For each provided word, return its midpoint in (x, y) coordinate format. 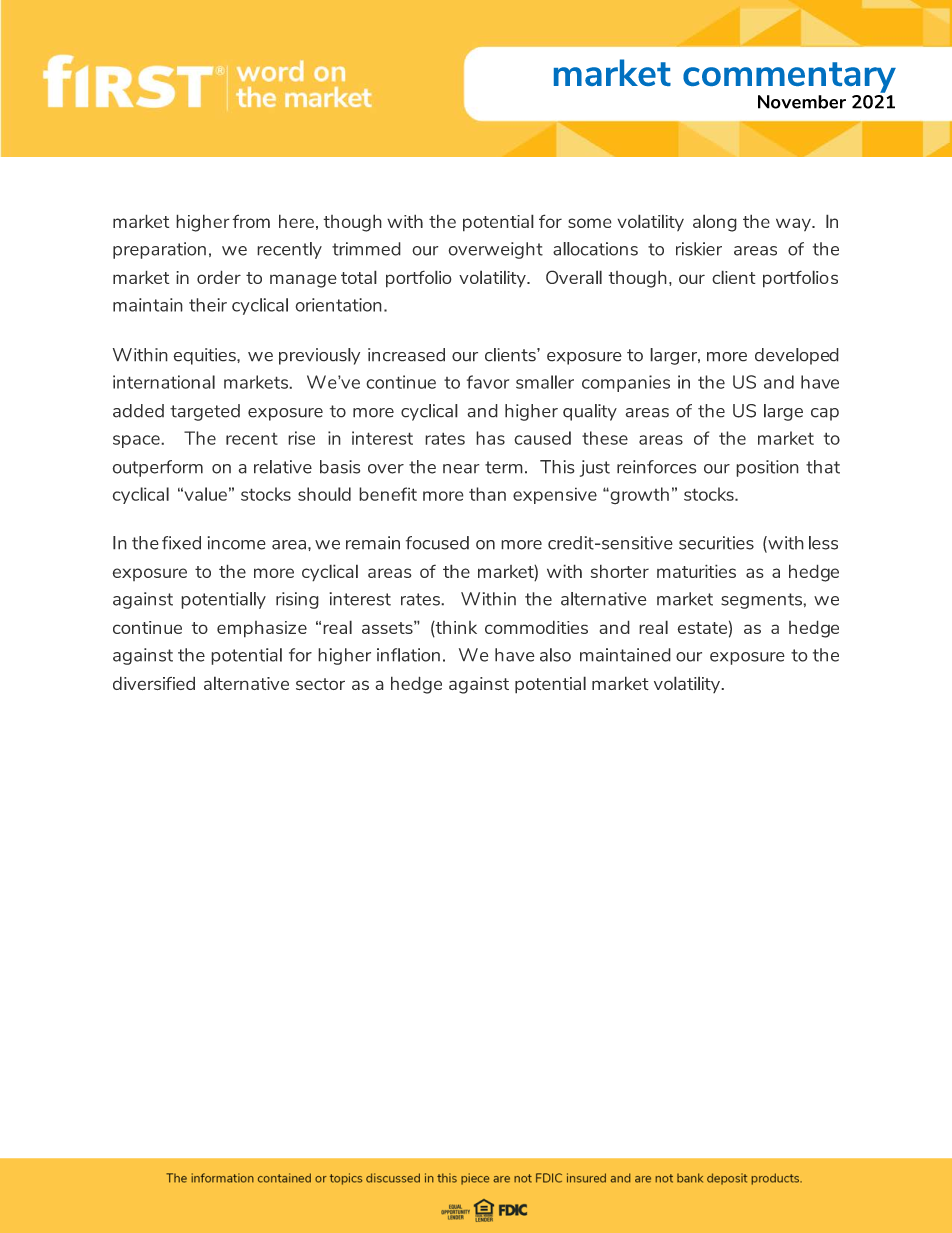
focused (437, 543)
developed (797, 356)
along (715, 223)
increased (406, 355)
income (236, 543)
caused (542, 438)
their (208, 305)
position (767, 468)
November (802, 102)
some (590, 223)
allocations (595, 249)
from (251, 221)
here (296, 221)
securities (716, 543)
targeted (205, 412)
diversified (154, 683)
